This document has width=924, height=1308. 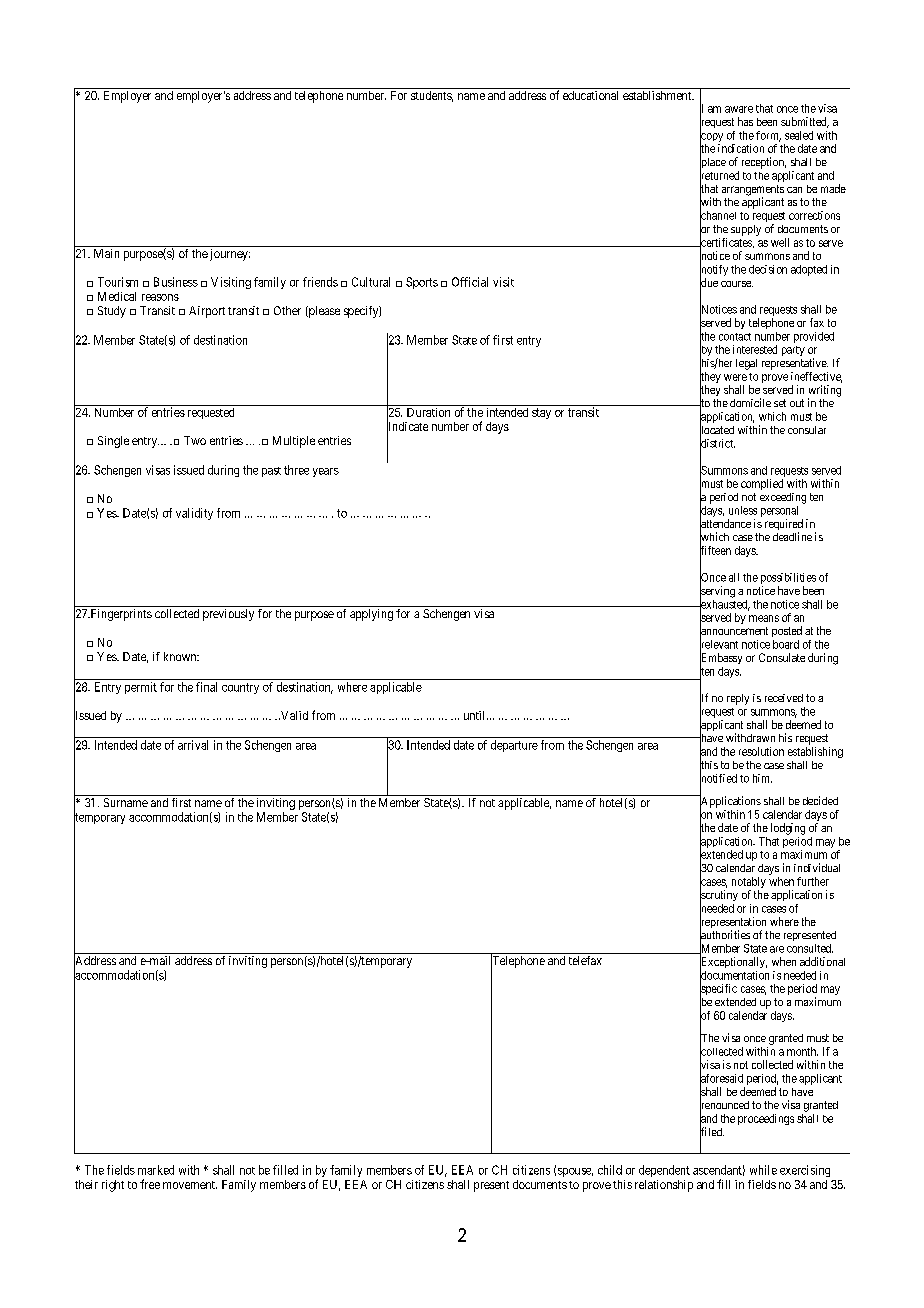 I want to click on Airport, so click(x=207, y=312).
